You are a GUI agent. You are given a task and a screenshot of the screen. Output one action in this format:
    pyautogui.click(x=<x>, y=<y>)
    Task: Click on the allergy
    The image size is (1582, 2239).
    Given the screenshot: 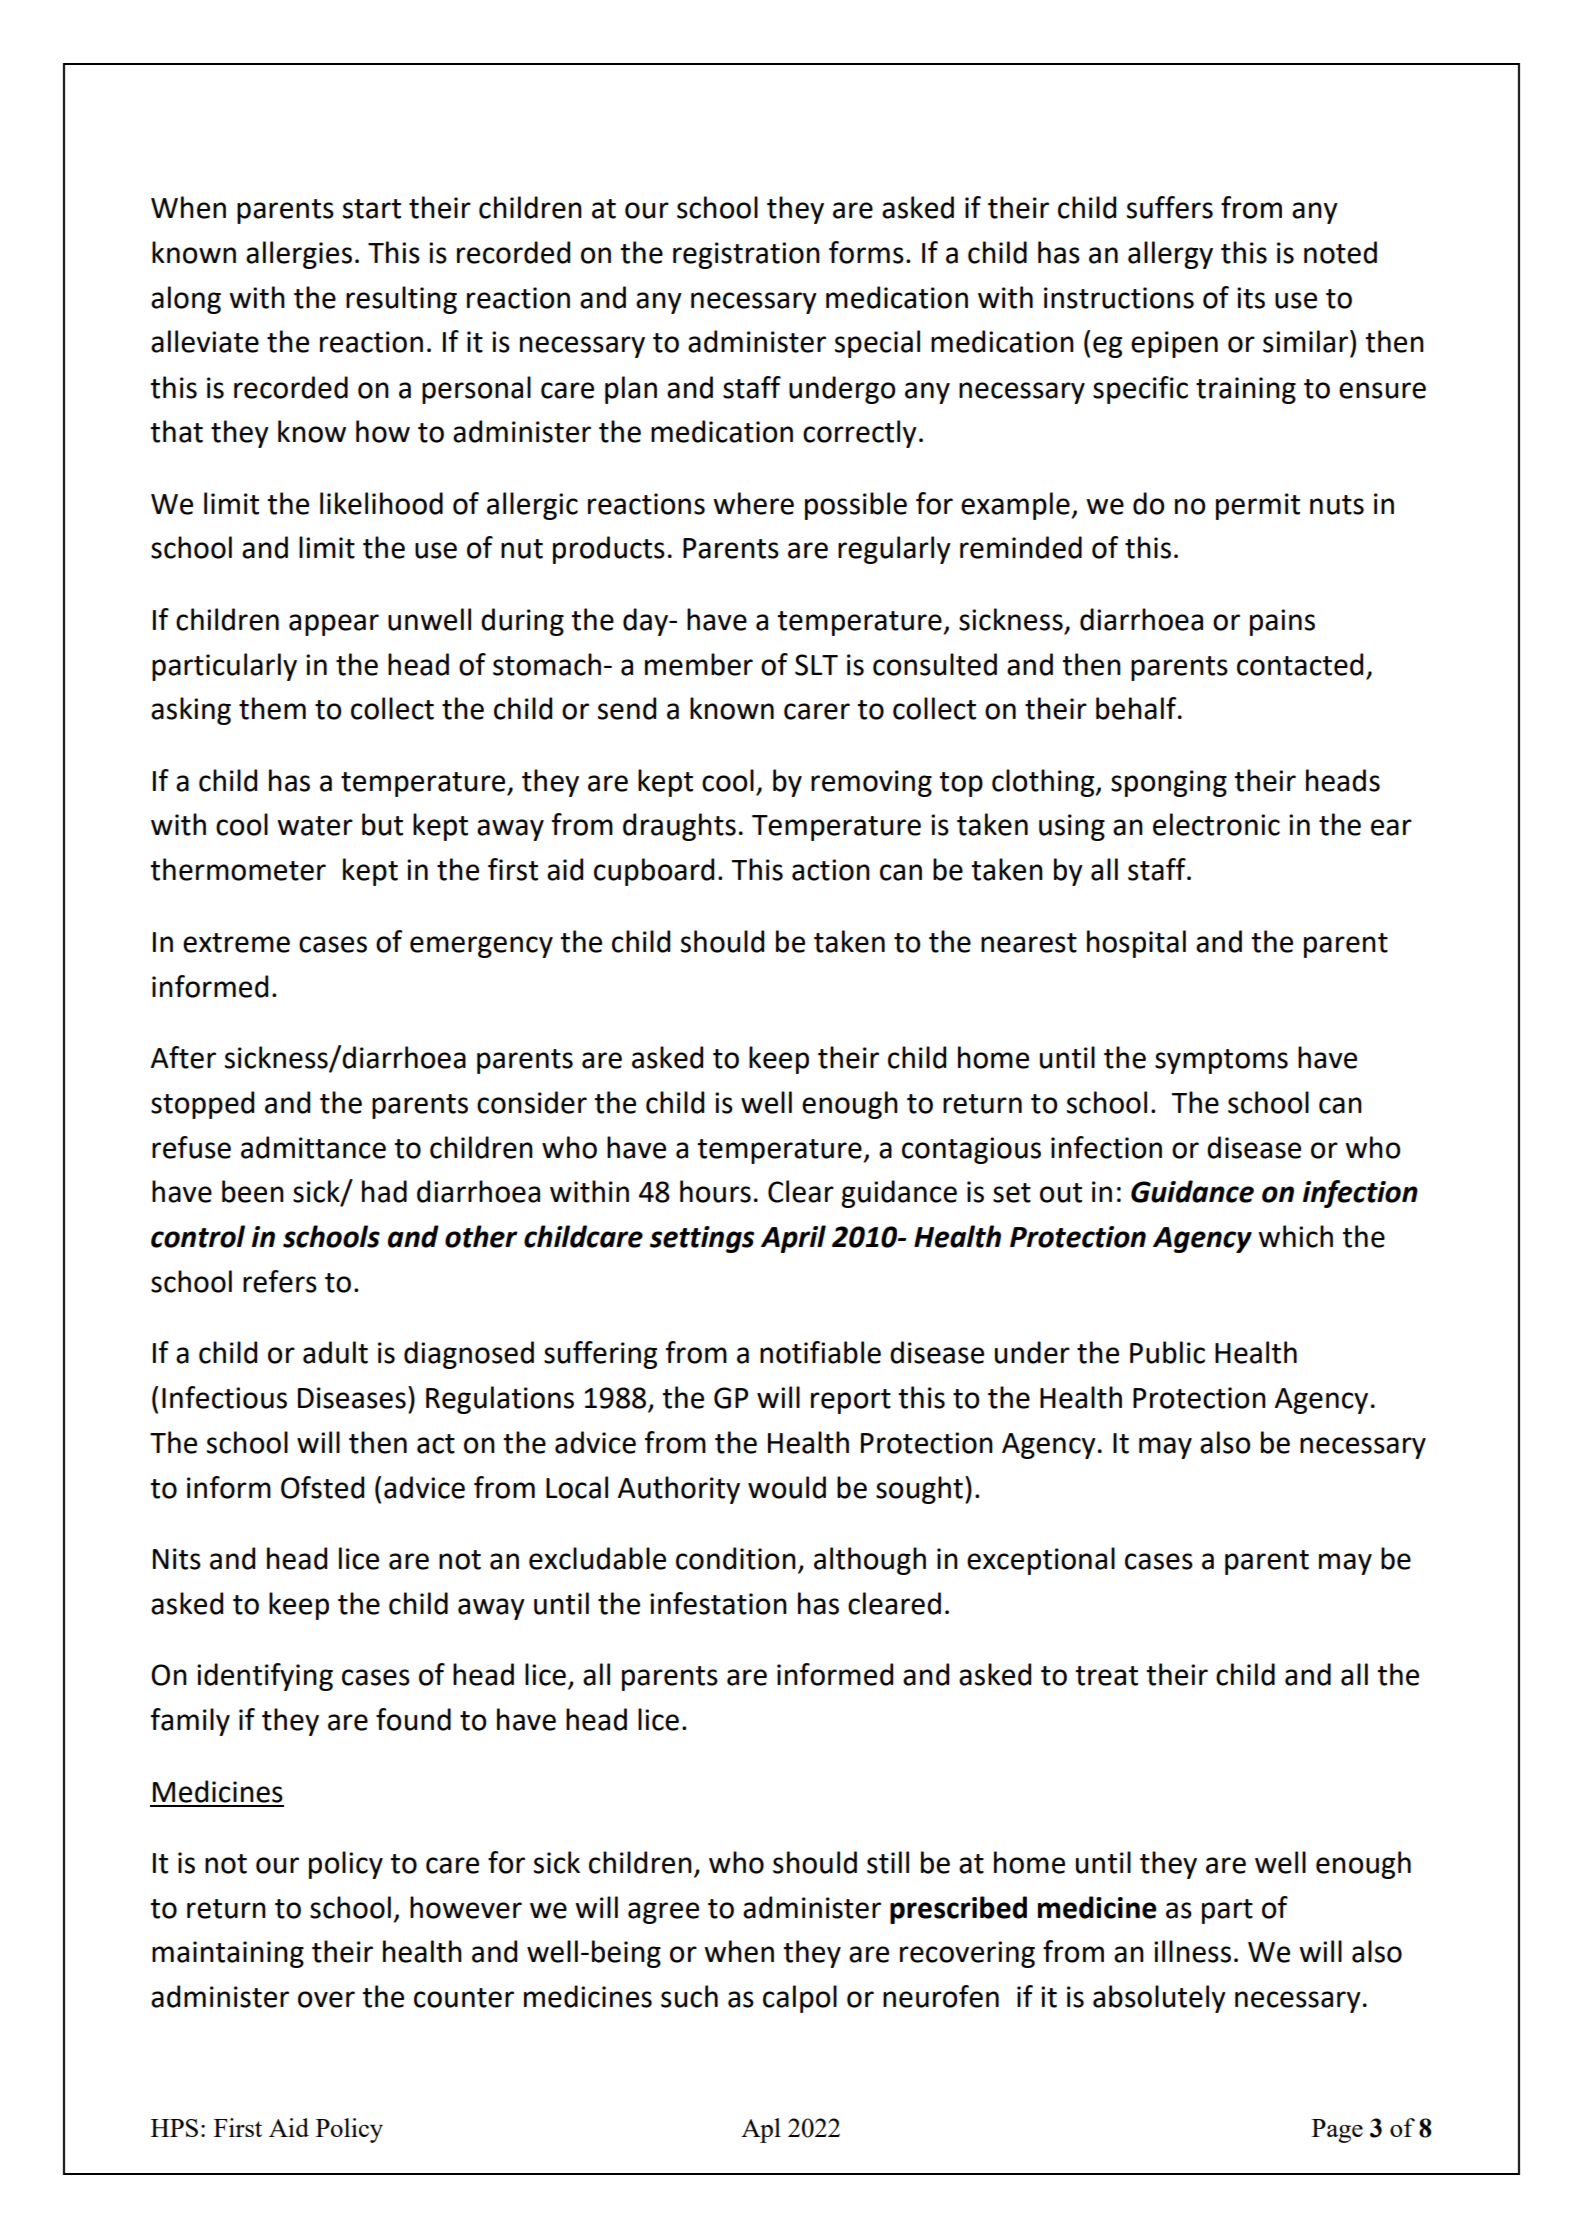 What is the action you would take?
    pyautogui.click(x=1170, y=255)
